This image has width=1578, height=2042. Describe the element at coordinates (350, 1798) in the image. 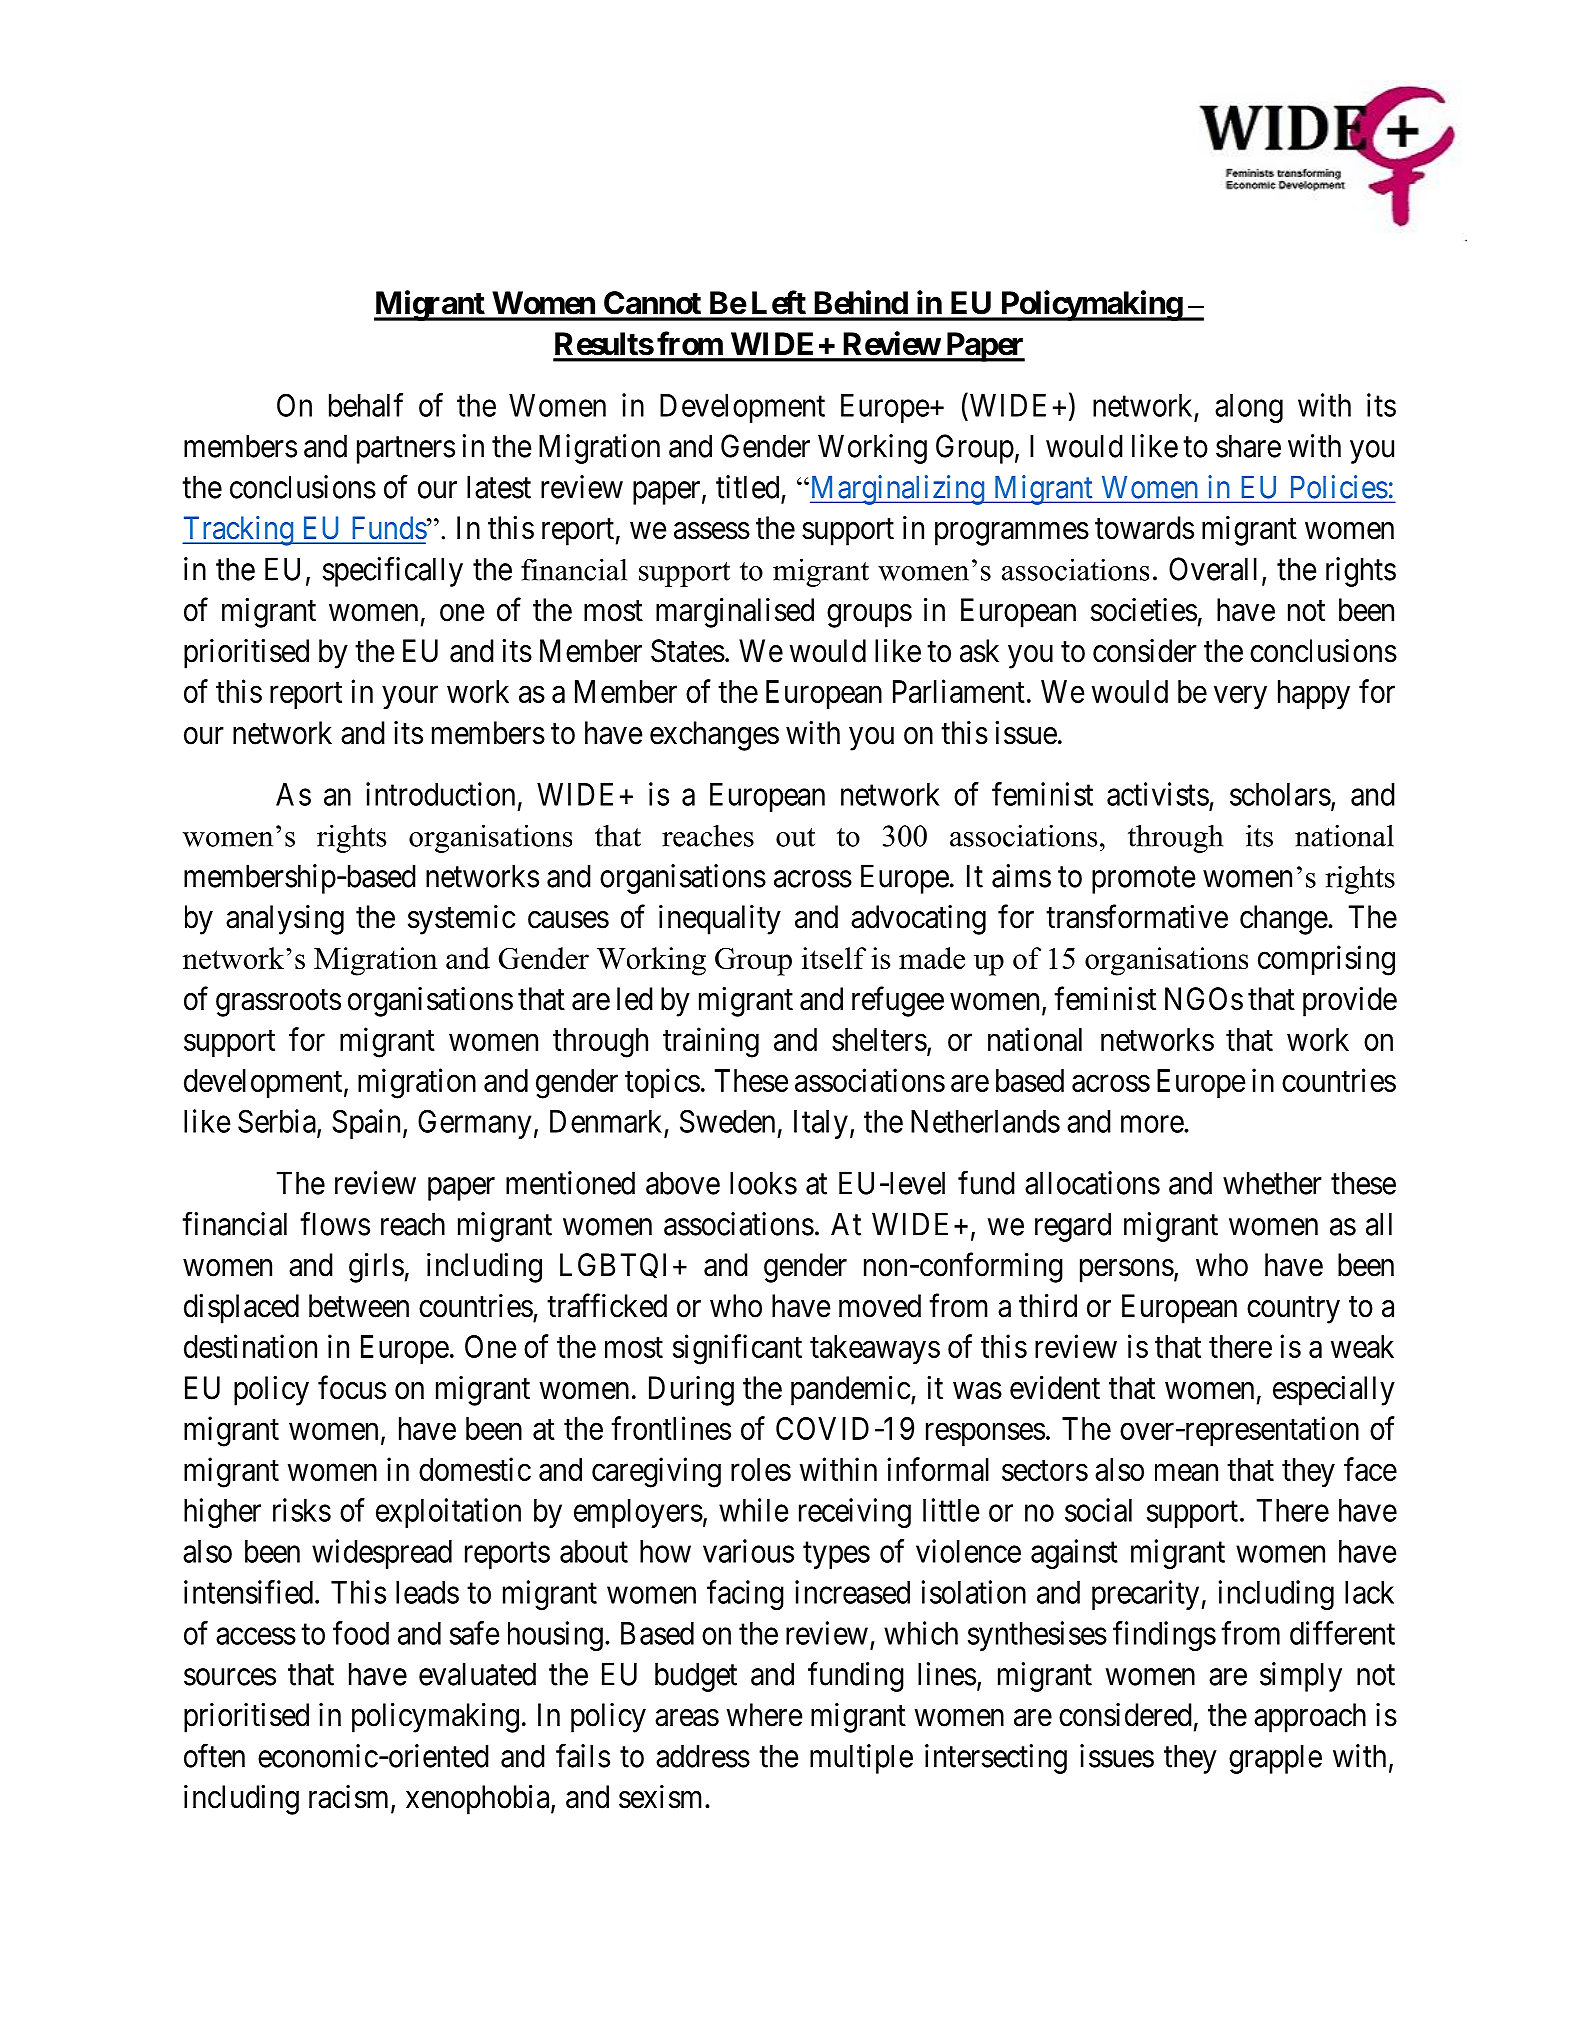

I see `racism` at that location.
